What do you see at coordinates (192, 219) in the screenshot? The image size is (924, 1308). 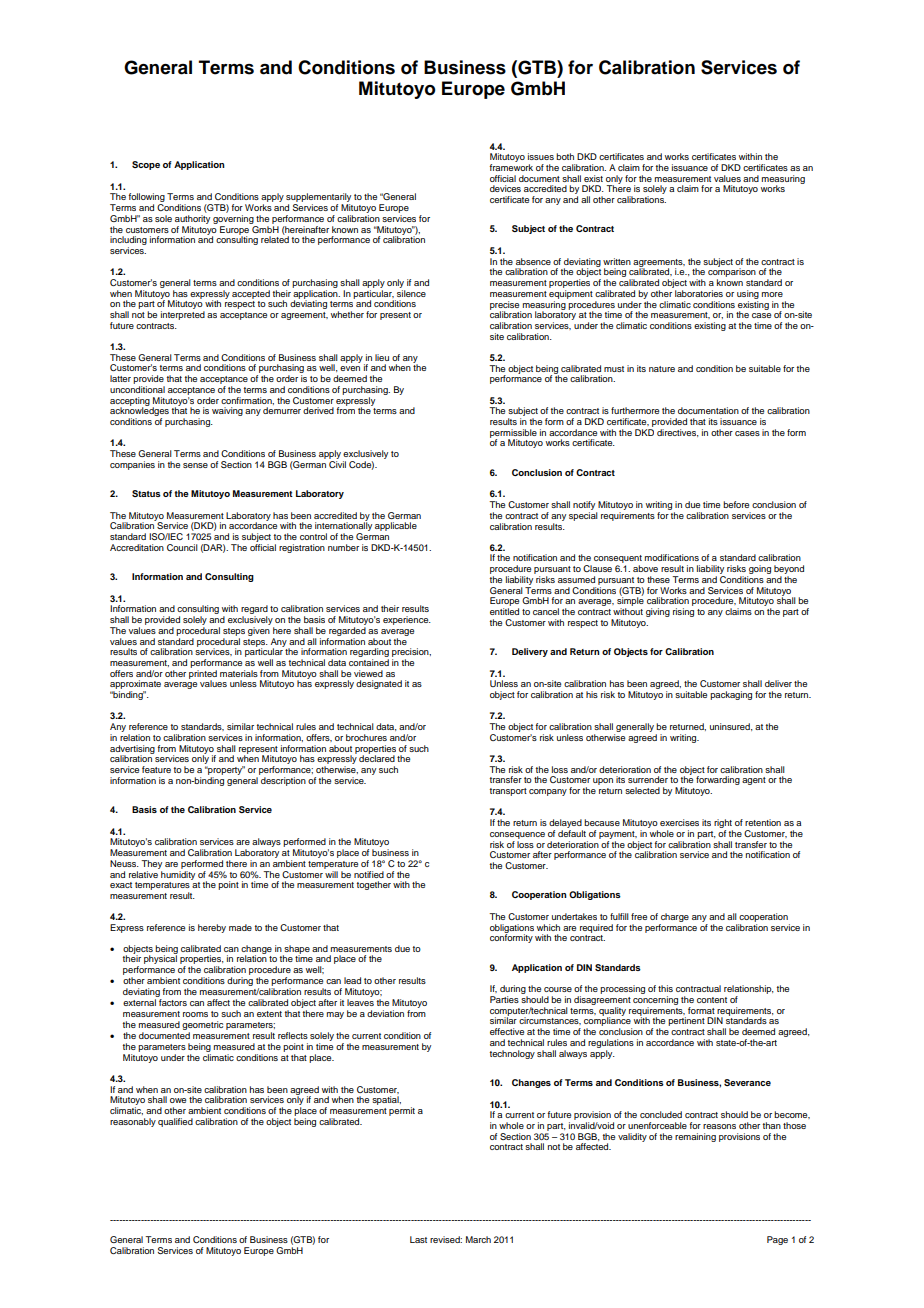 I see `authority` at bounding box center [192, 219].
